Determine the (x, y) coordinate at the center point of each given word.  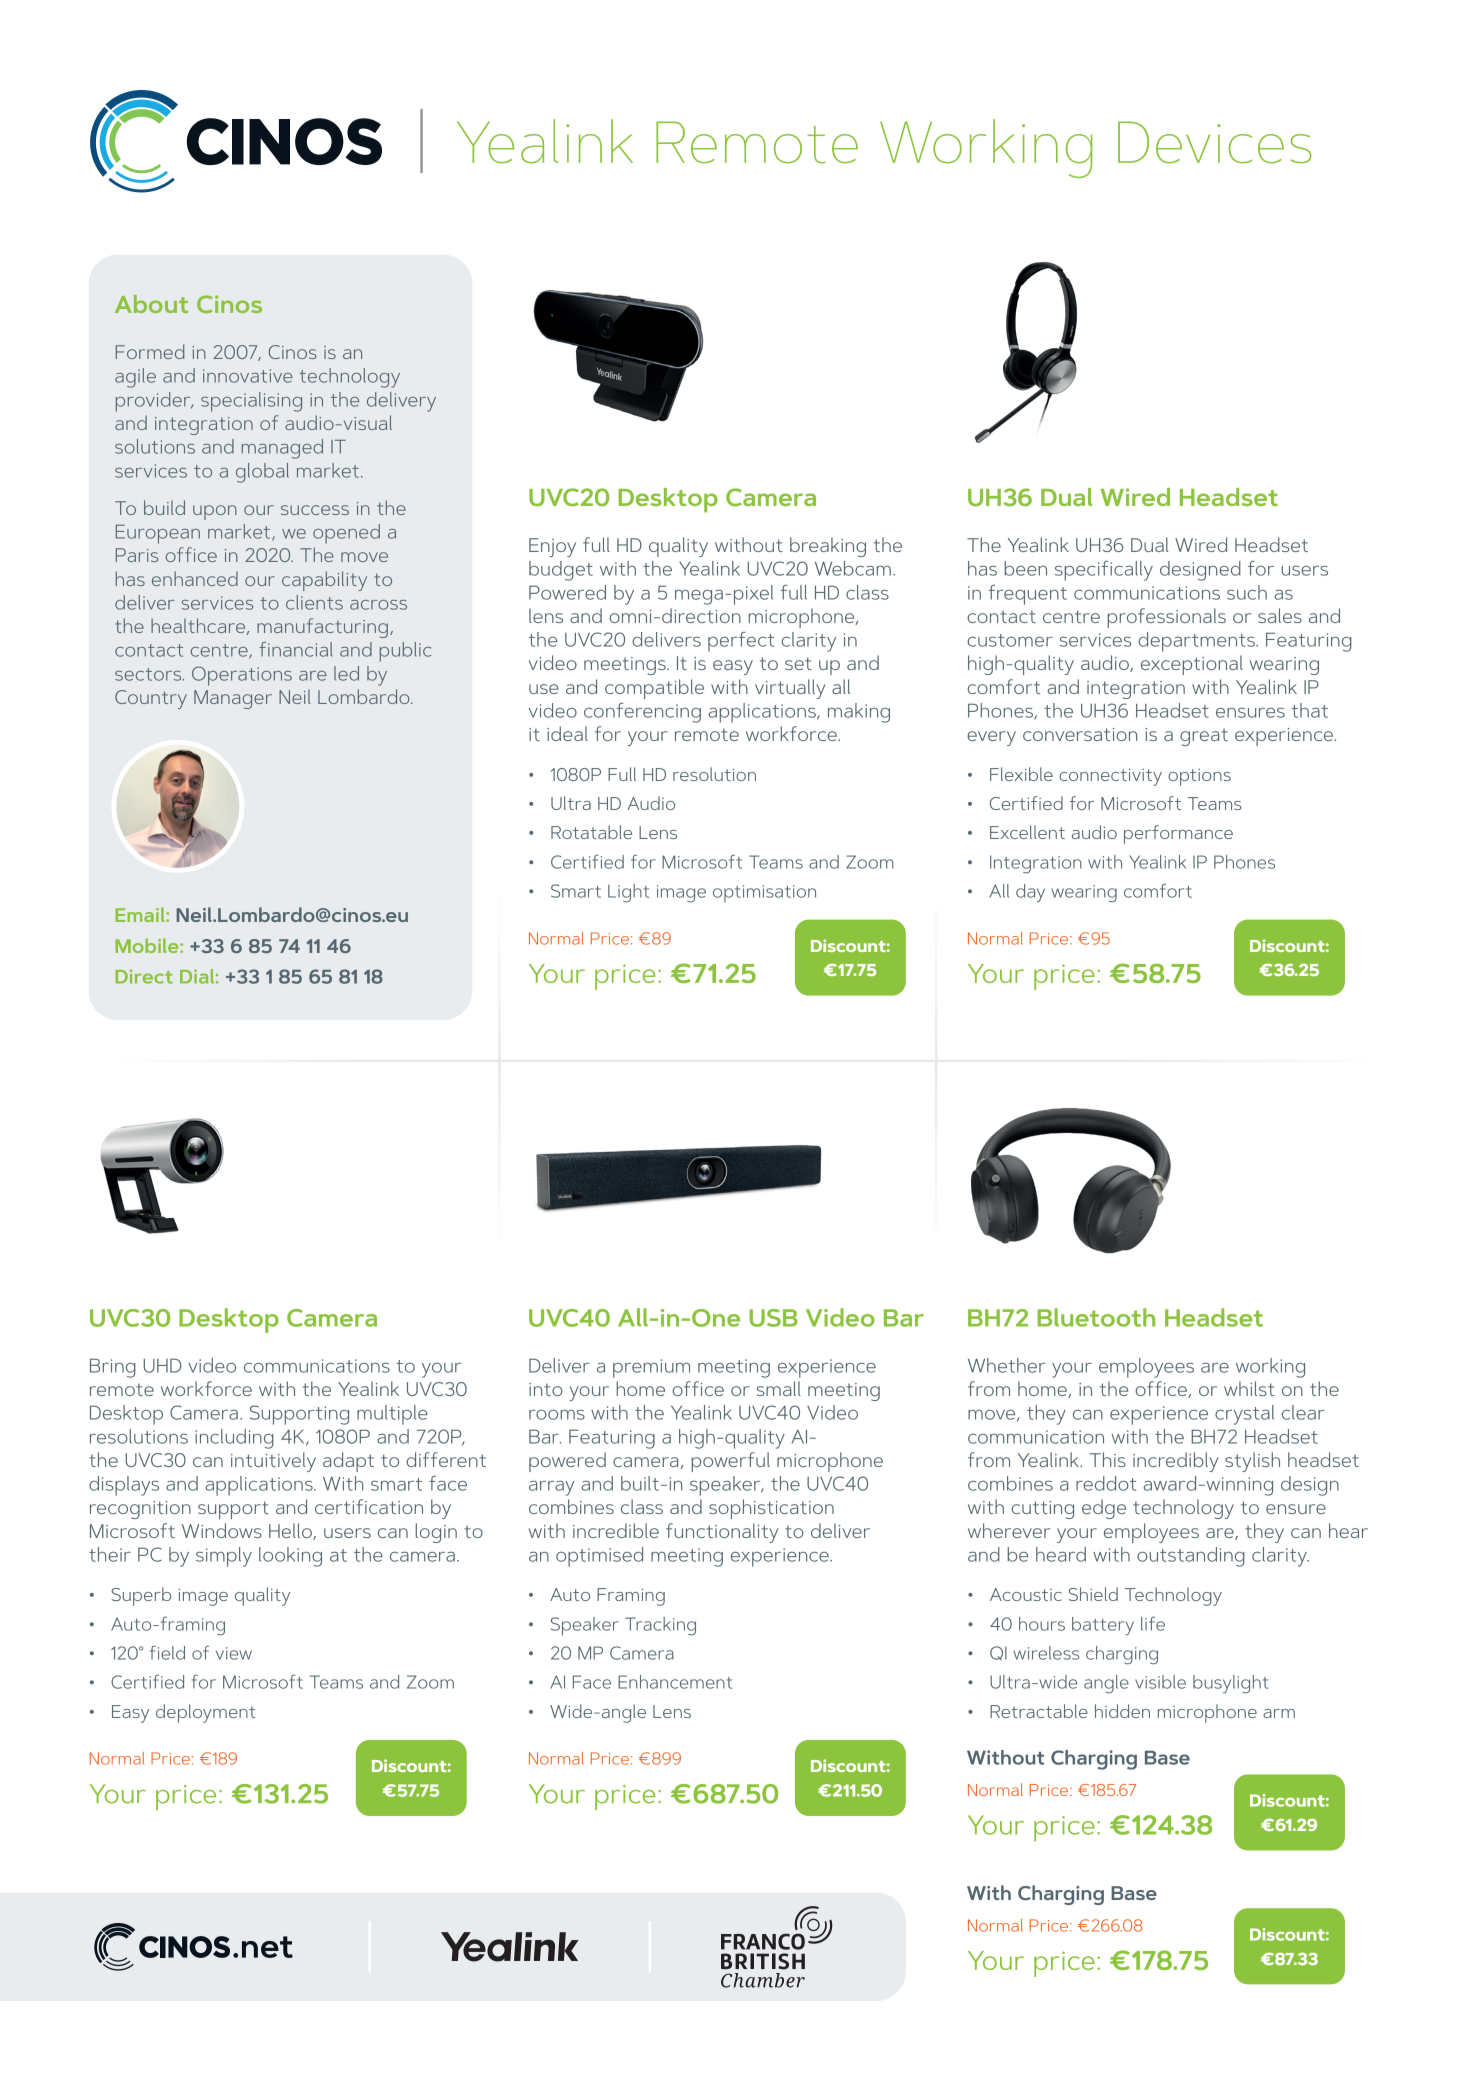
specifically (1104, 571)
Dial (197, 976)
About (151, 304)
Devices (1215, 142)
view (234, 1653)
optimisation (764, 893)
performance (1178, 834)
